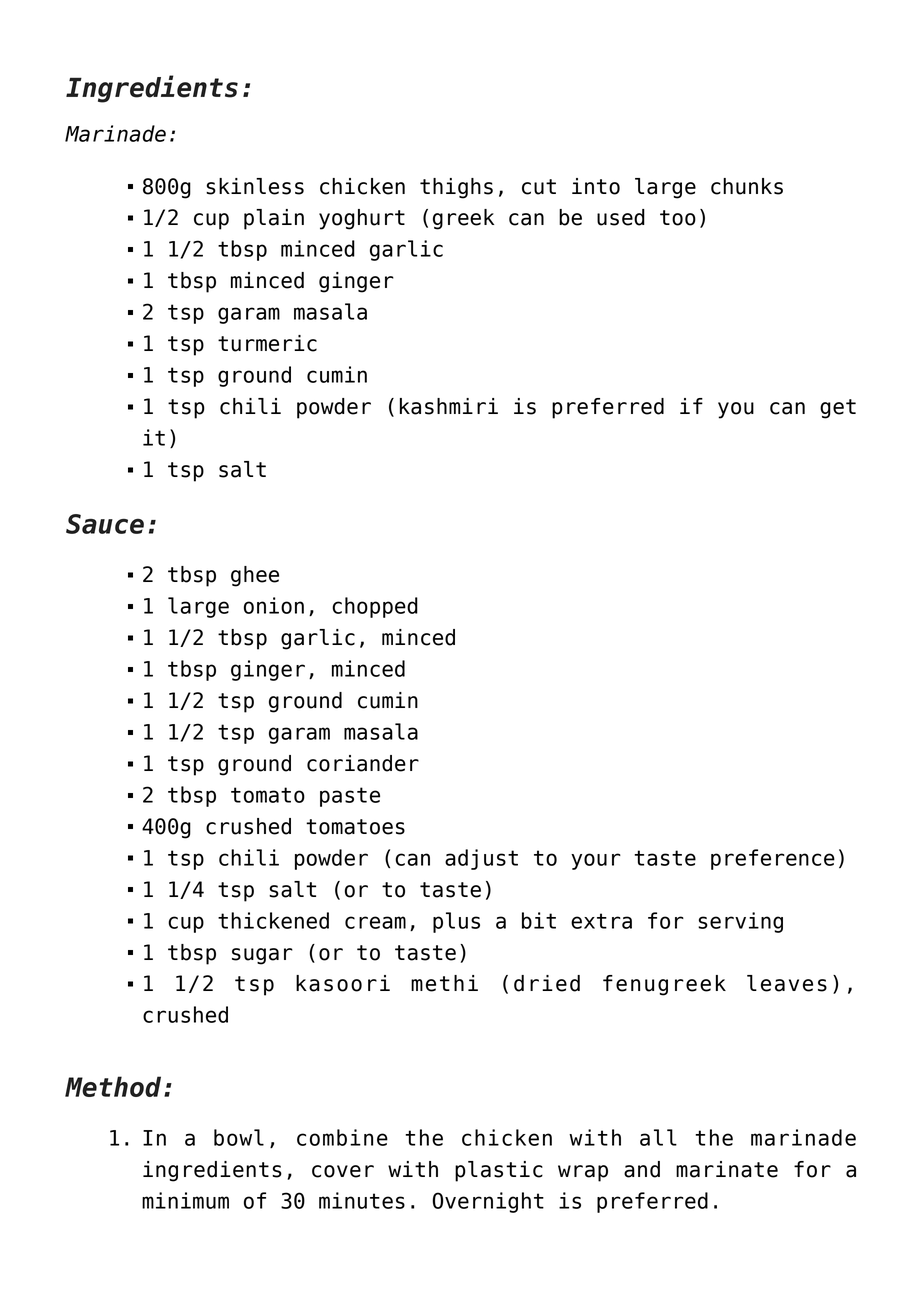 The height and width of the page is (1308, 924). Describe the element at coordinates (185, 1200) in the page. I see `minimum` at that location.
